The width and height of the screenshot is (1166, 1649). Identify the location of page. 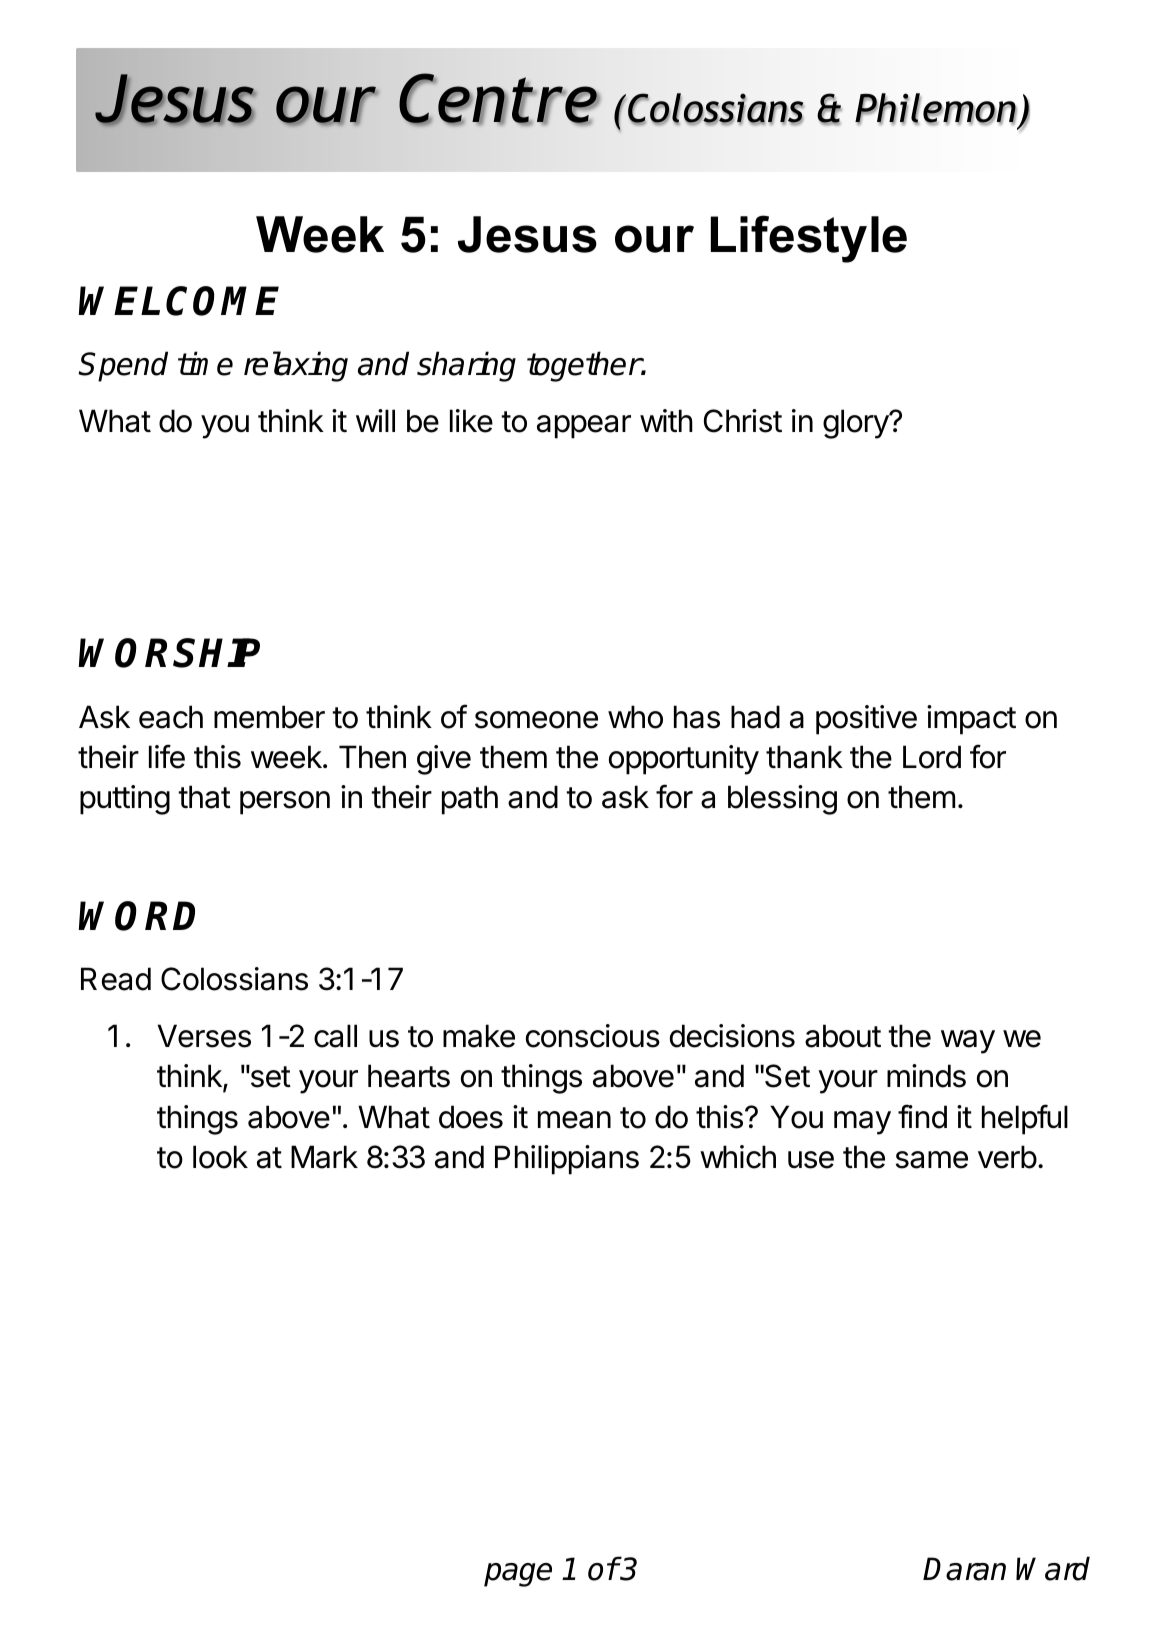
(518, 1575).
